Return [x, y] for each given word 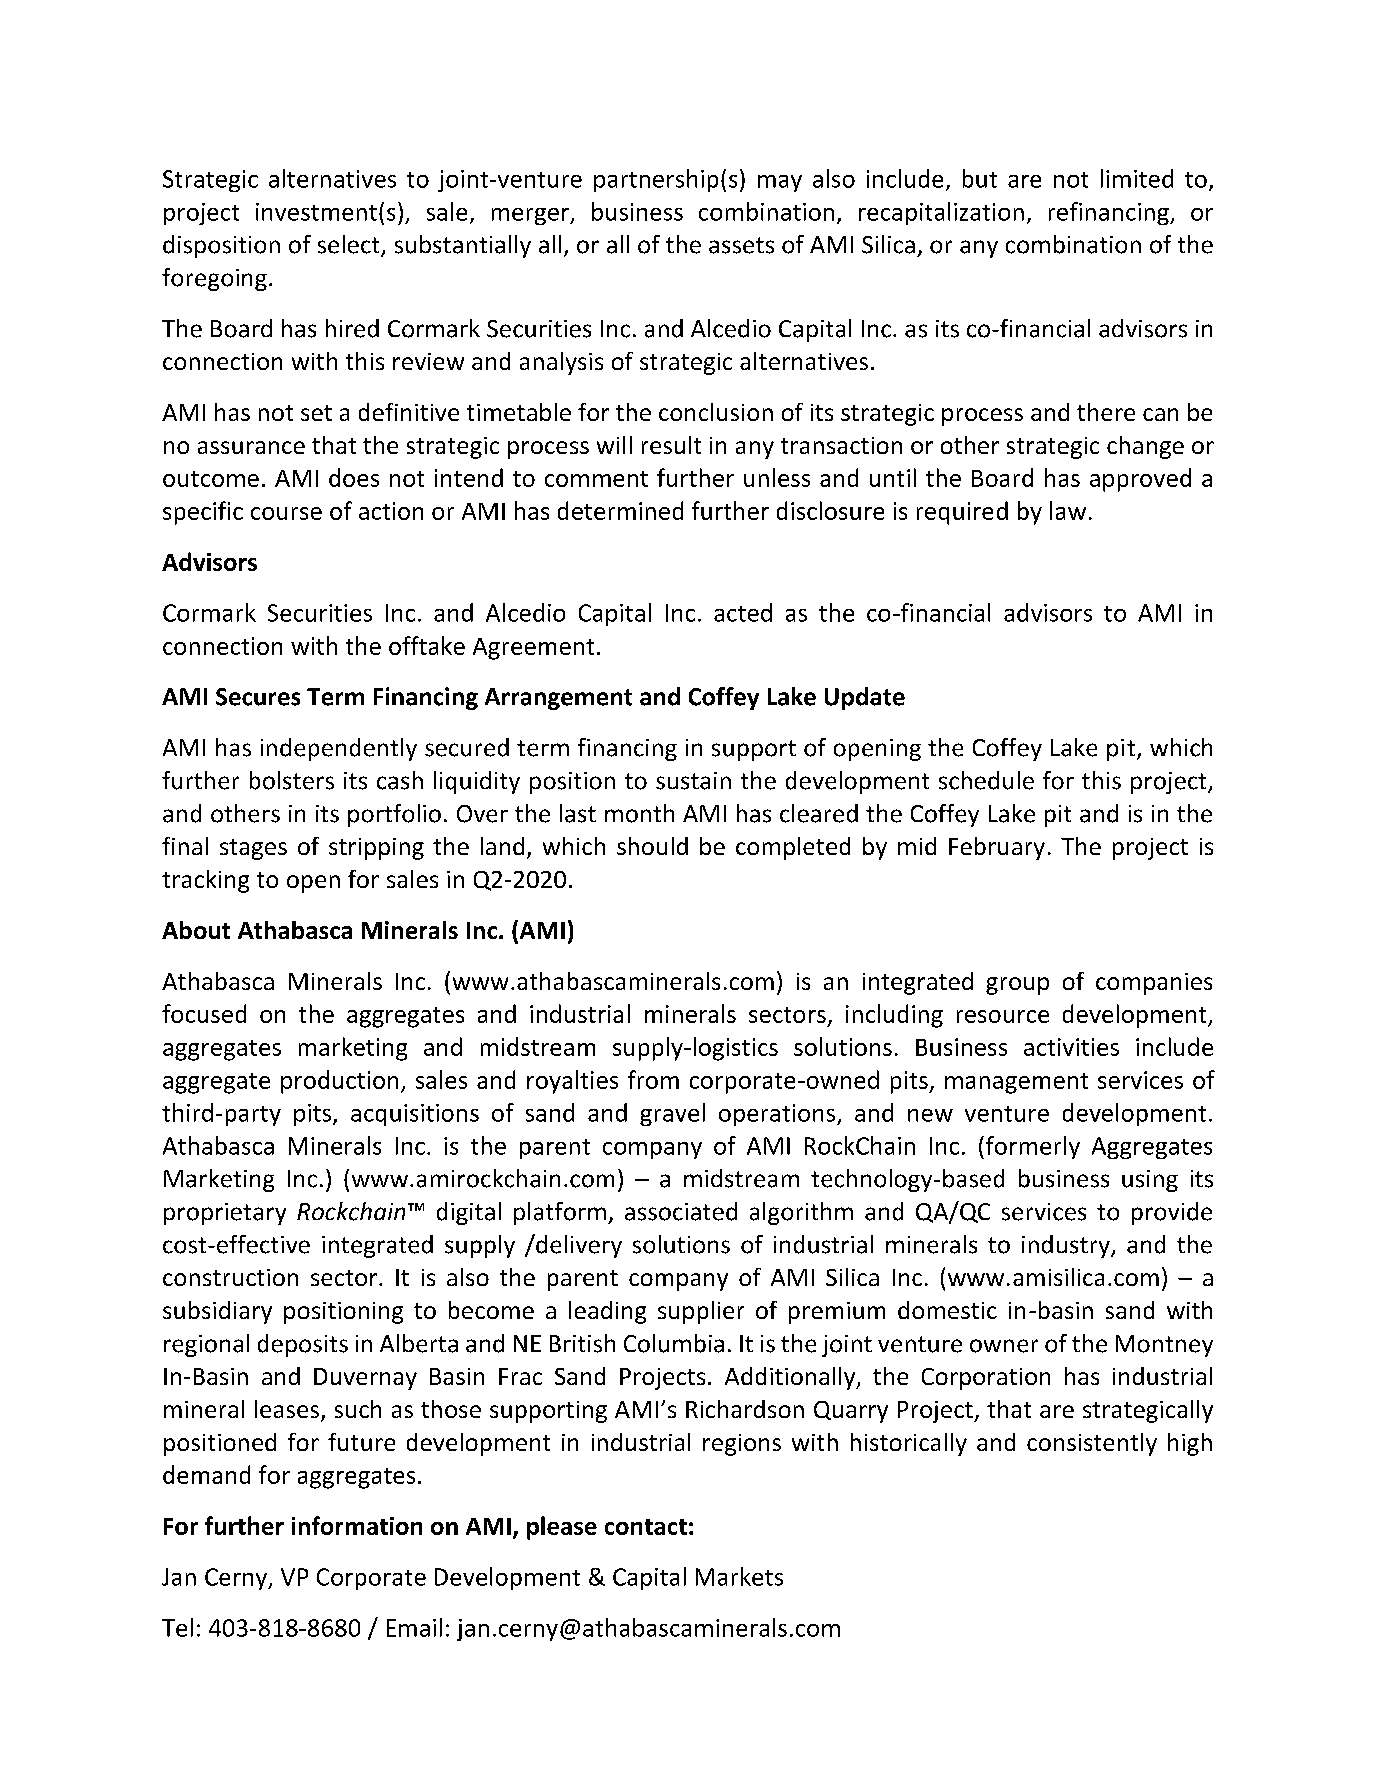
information [357, 1525]
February [997, 848]
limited [1137, 178]
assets [741, 245]
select [350, 245]
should [652, 846]
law [1068, 510]
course [286, 513]
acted [743, 612]
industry [1067, 1246]
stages [253, 849]
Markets [739, 1576]
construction [230, 1277]
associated [681, 1211]
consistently [1092, 1444]
